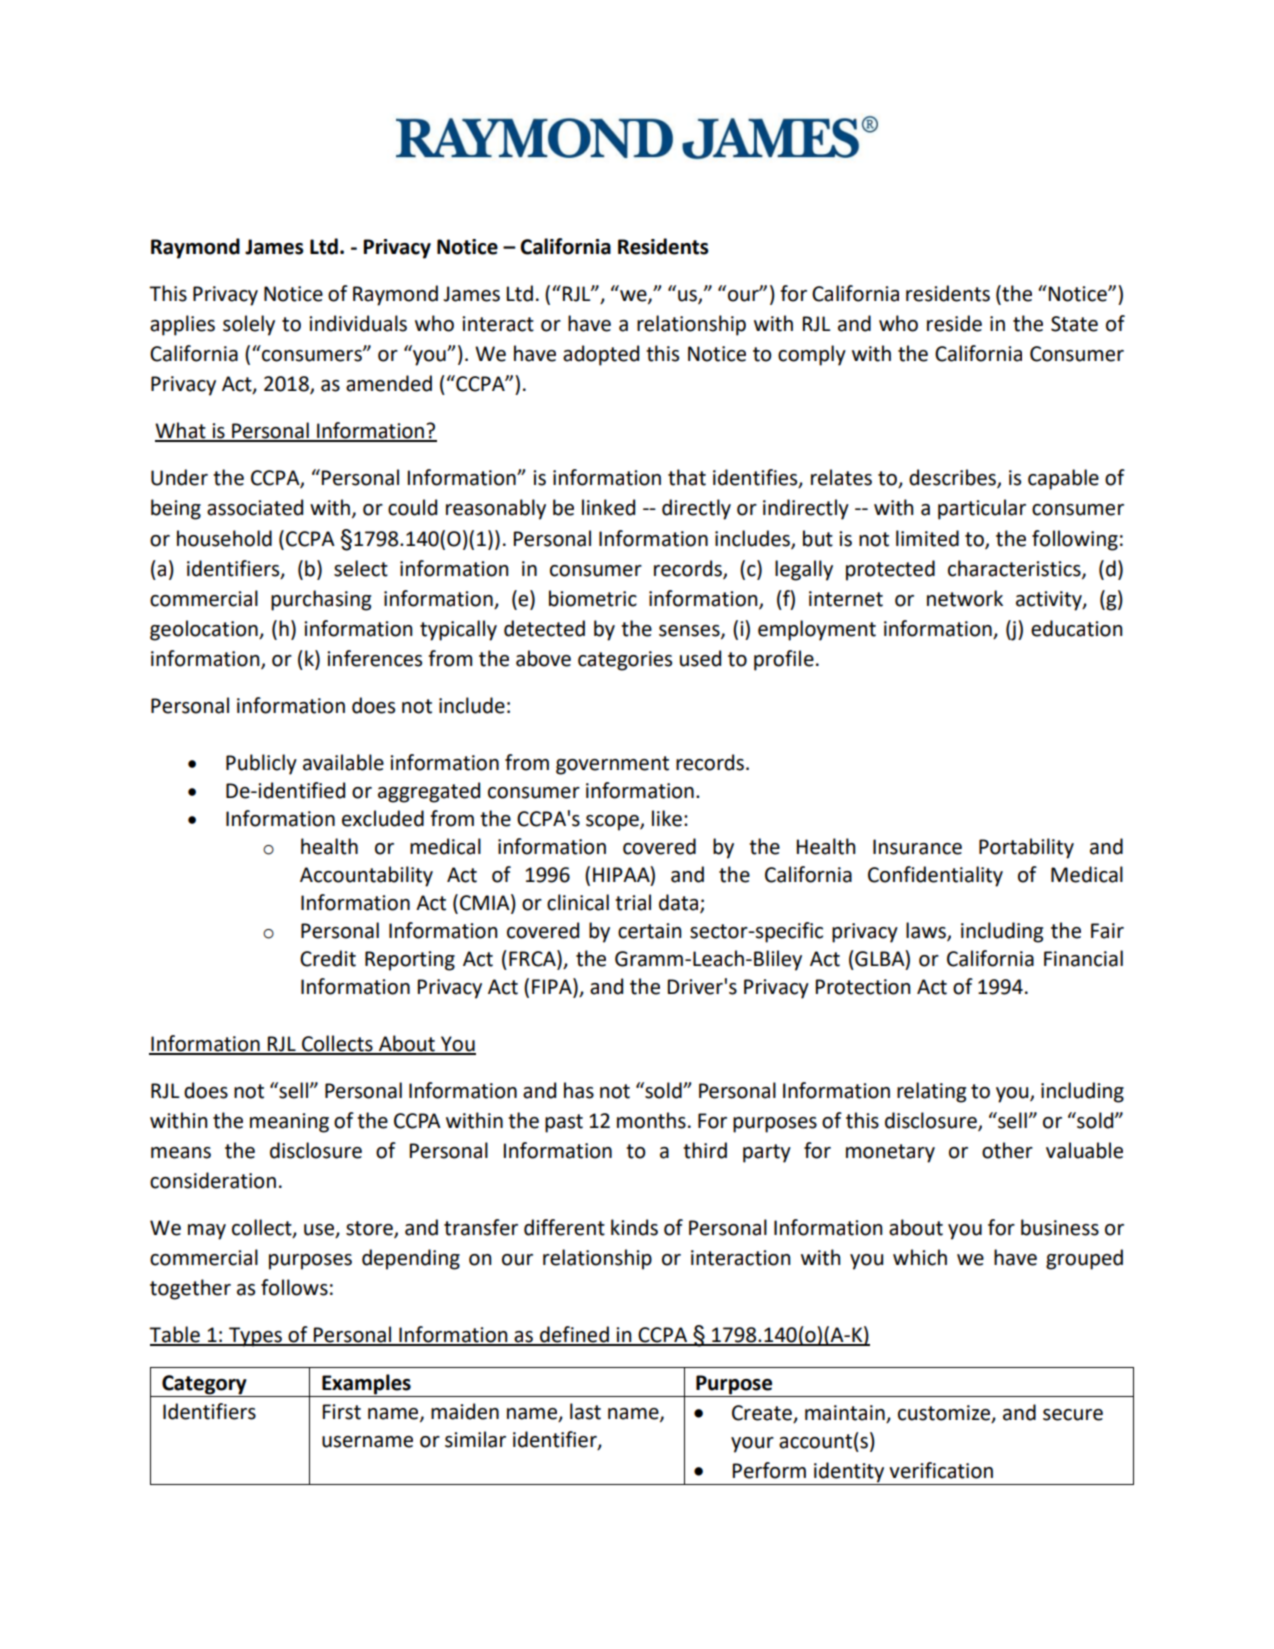  I want to click on last, so click(585, 1411).
